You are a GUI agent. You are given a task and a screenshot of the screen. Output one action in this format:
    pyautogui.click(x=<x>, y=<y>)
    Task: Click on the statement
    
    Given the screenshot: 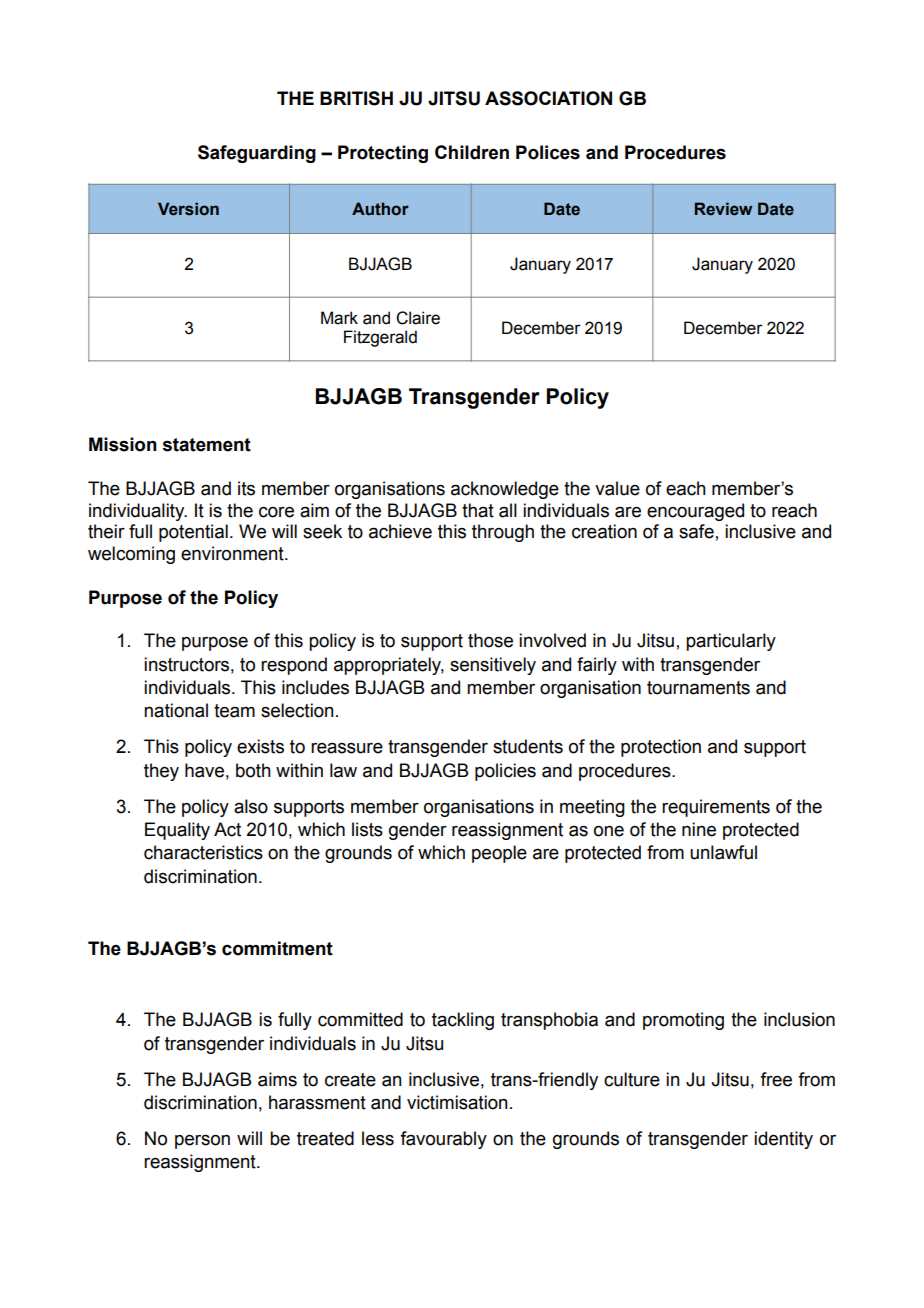 What is the action you would take?
    pyautogui.click(x=207, y=445)
